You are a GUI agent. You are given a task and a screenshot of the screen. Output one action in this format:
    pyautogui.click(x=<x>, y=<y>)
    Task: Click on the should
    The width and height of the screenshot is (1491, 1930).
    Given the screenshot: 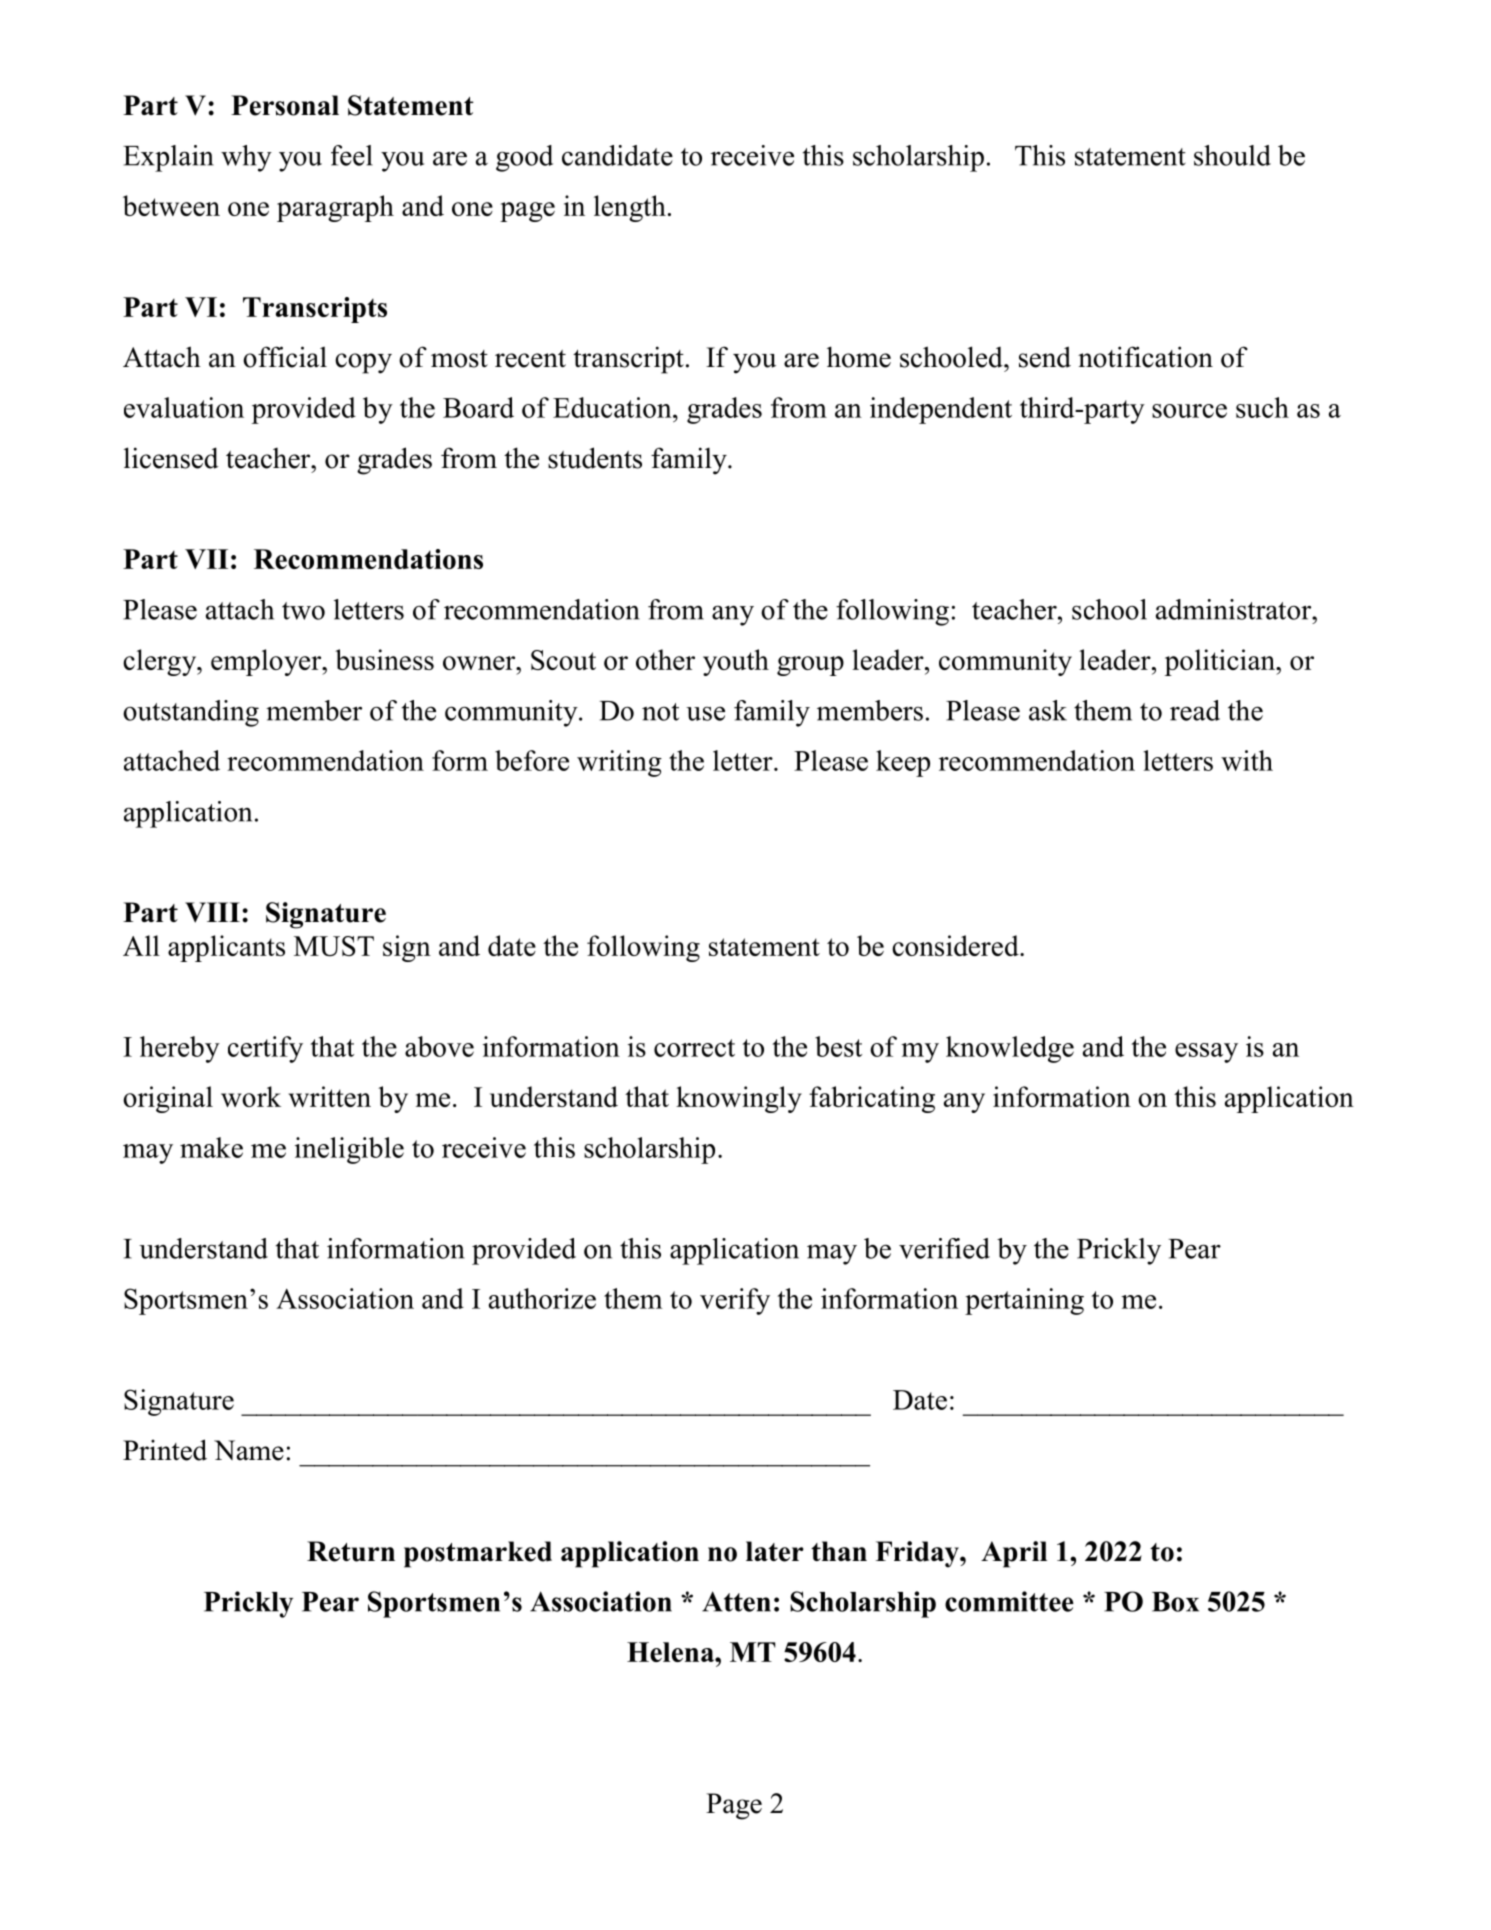 What is the action you would take?
    pyautogui.click(x=1232, y=155)
